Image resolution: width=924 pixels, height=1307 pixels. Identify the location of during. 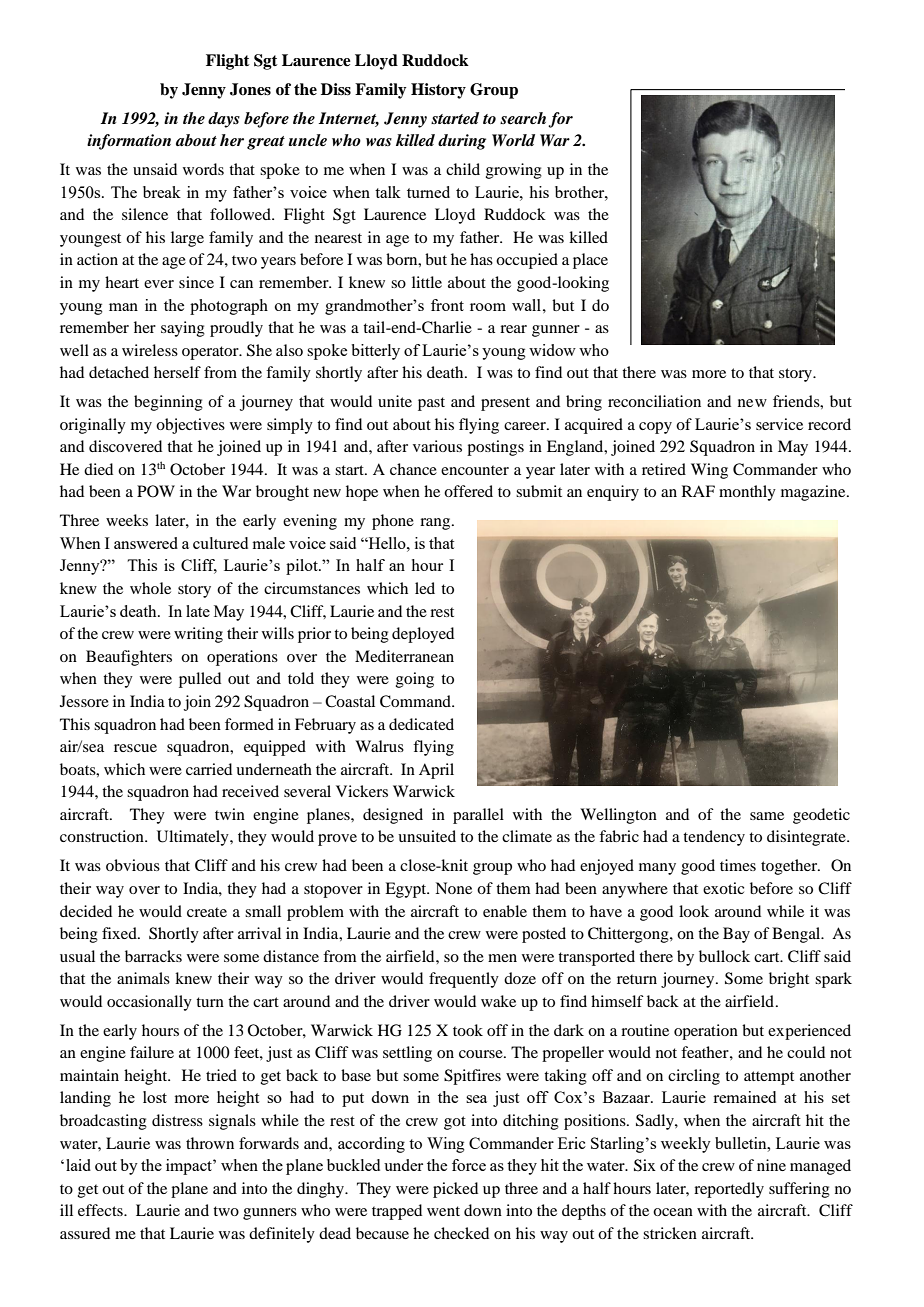
(462, 142).
